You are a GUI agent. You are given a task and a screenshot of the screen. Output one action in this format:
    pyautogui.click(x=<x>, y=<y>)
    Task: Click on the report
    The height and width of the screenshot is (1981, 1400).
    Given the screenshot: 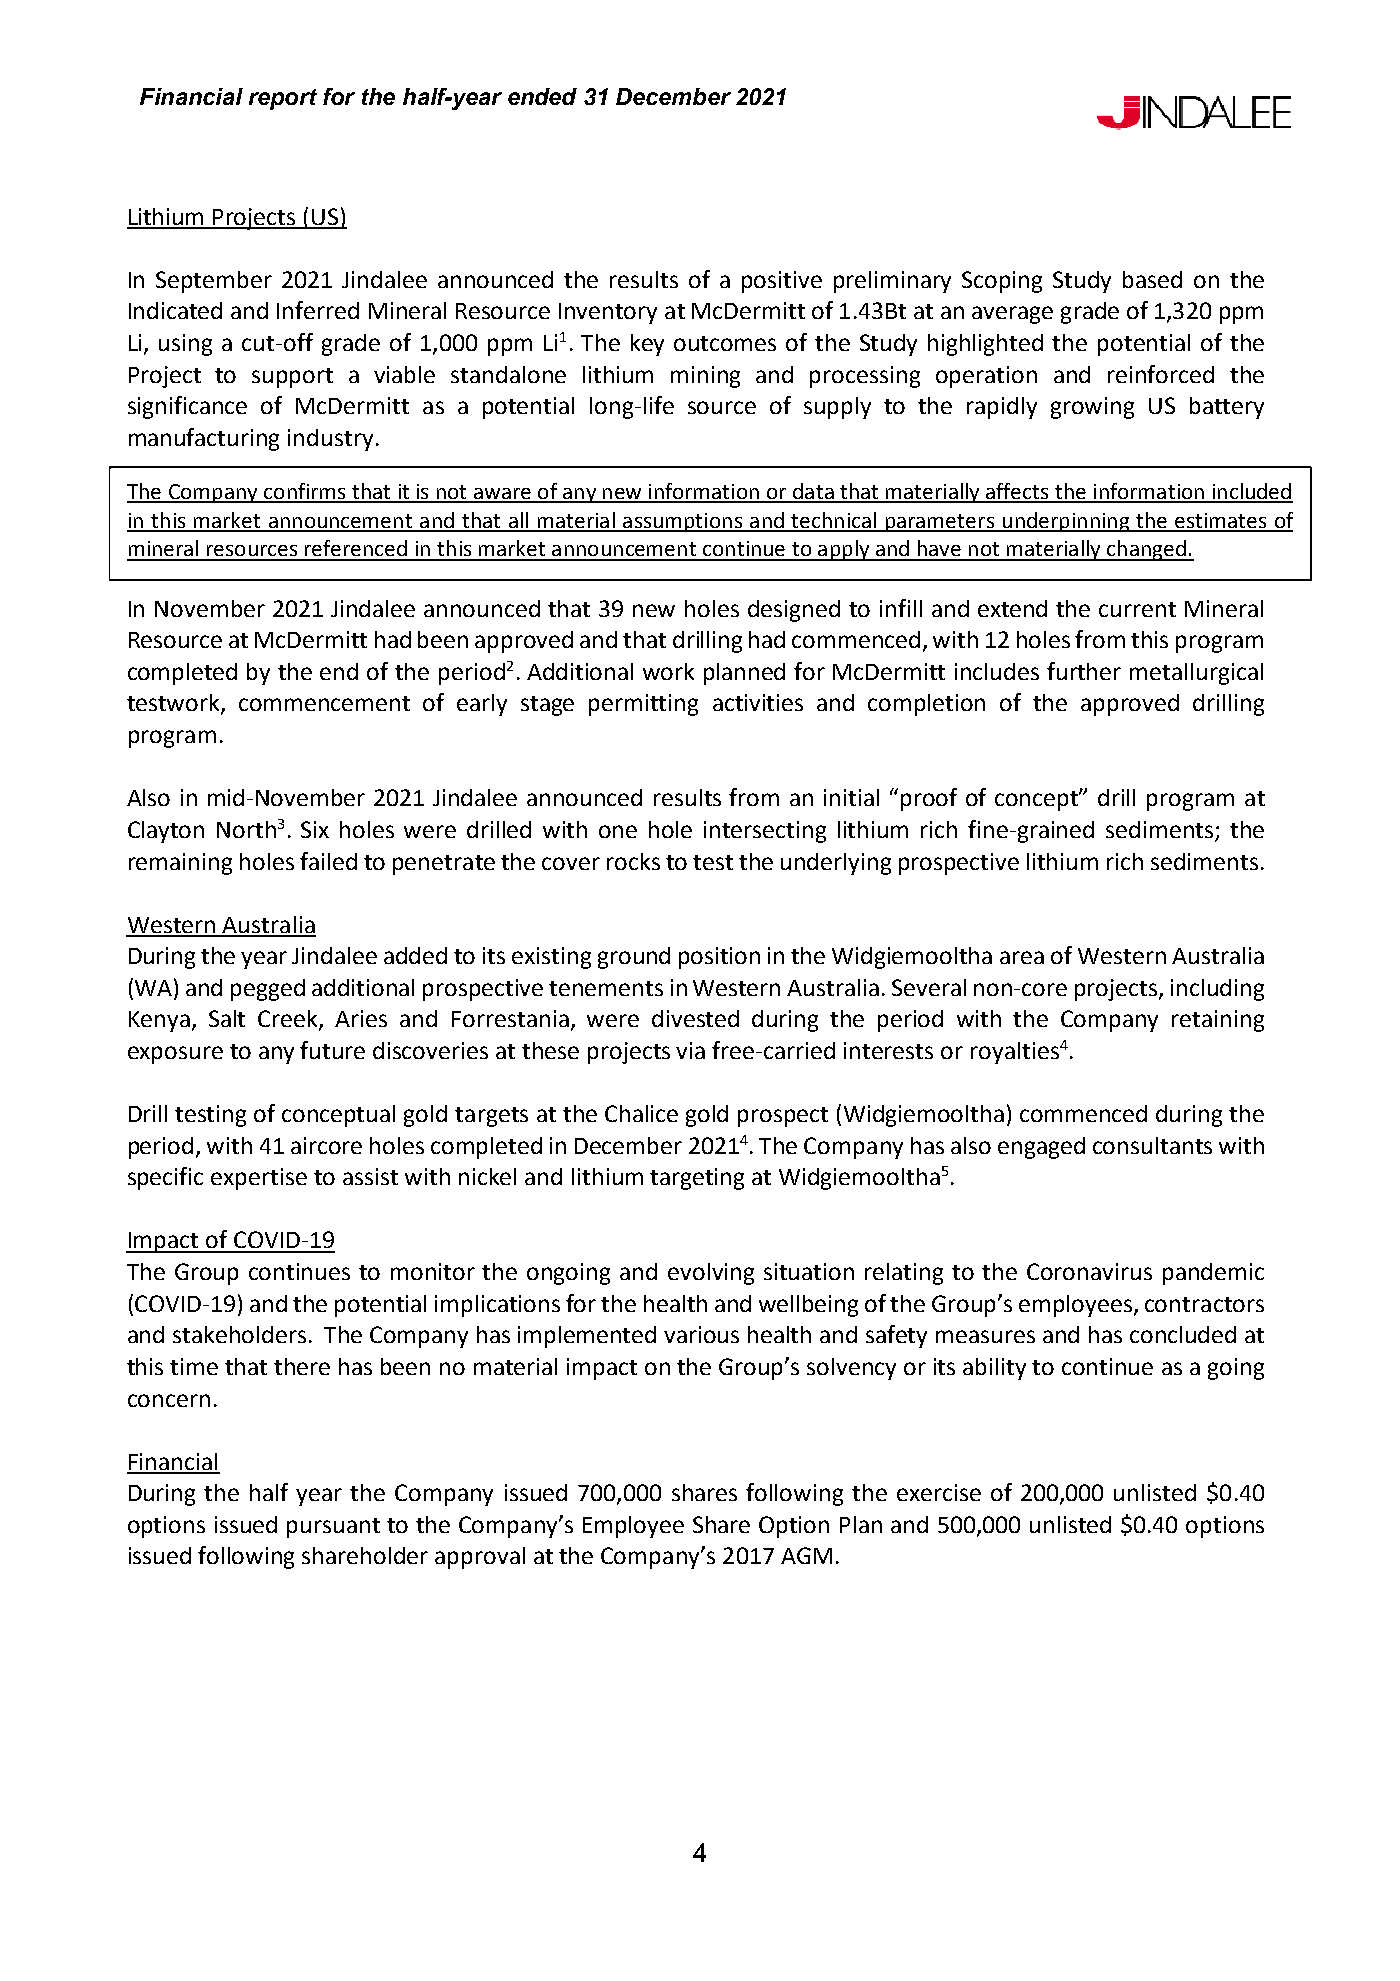 What is the action you would take?
    pyautogui.click(x=283, y=99)
